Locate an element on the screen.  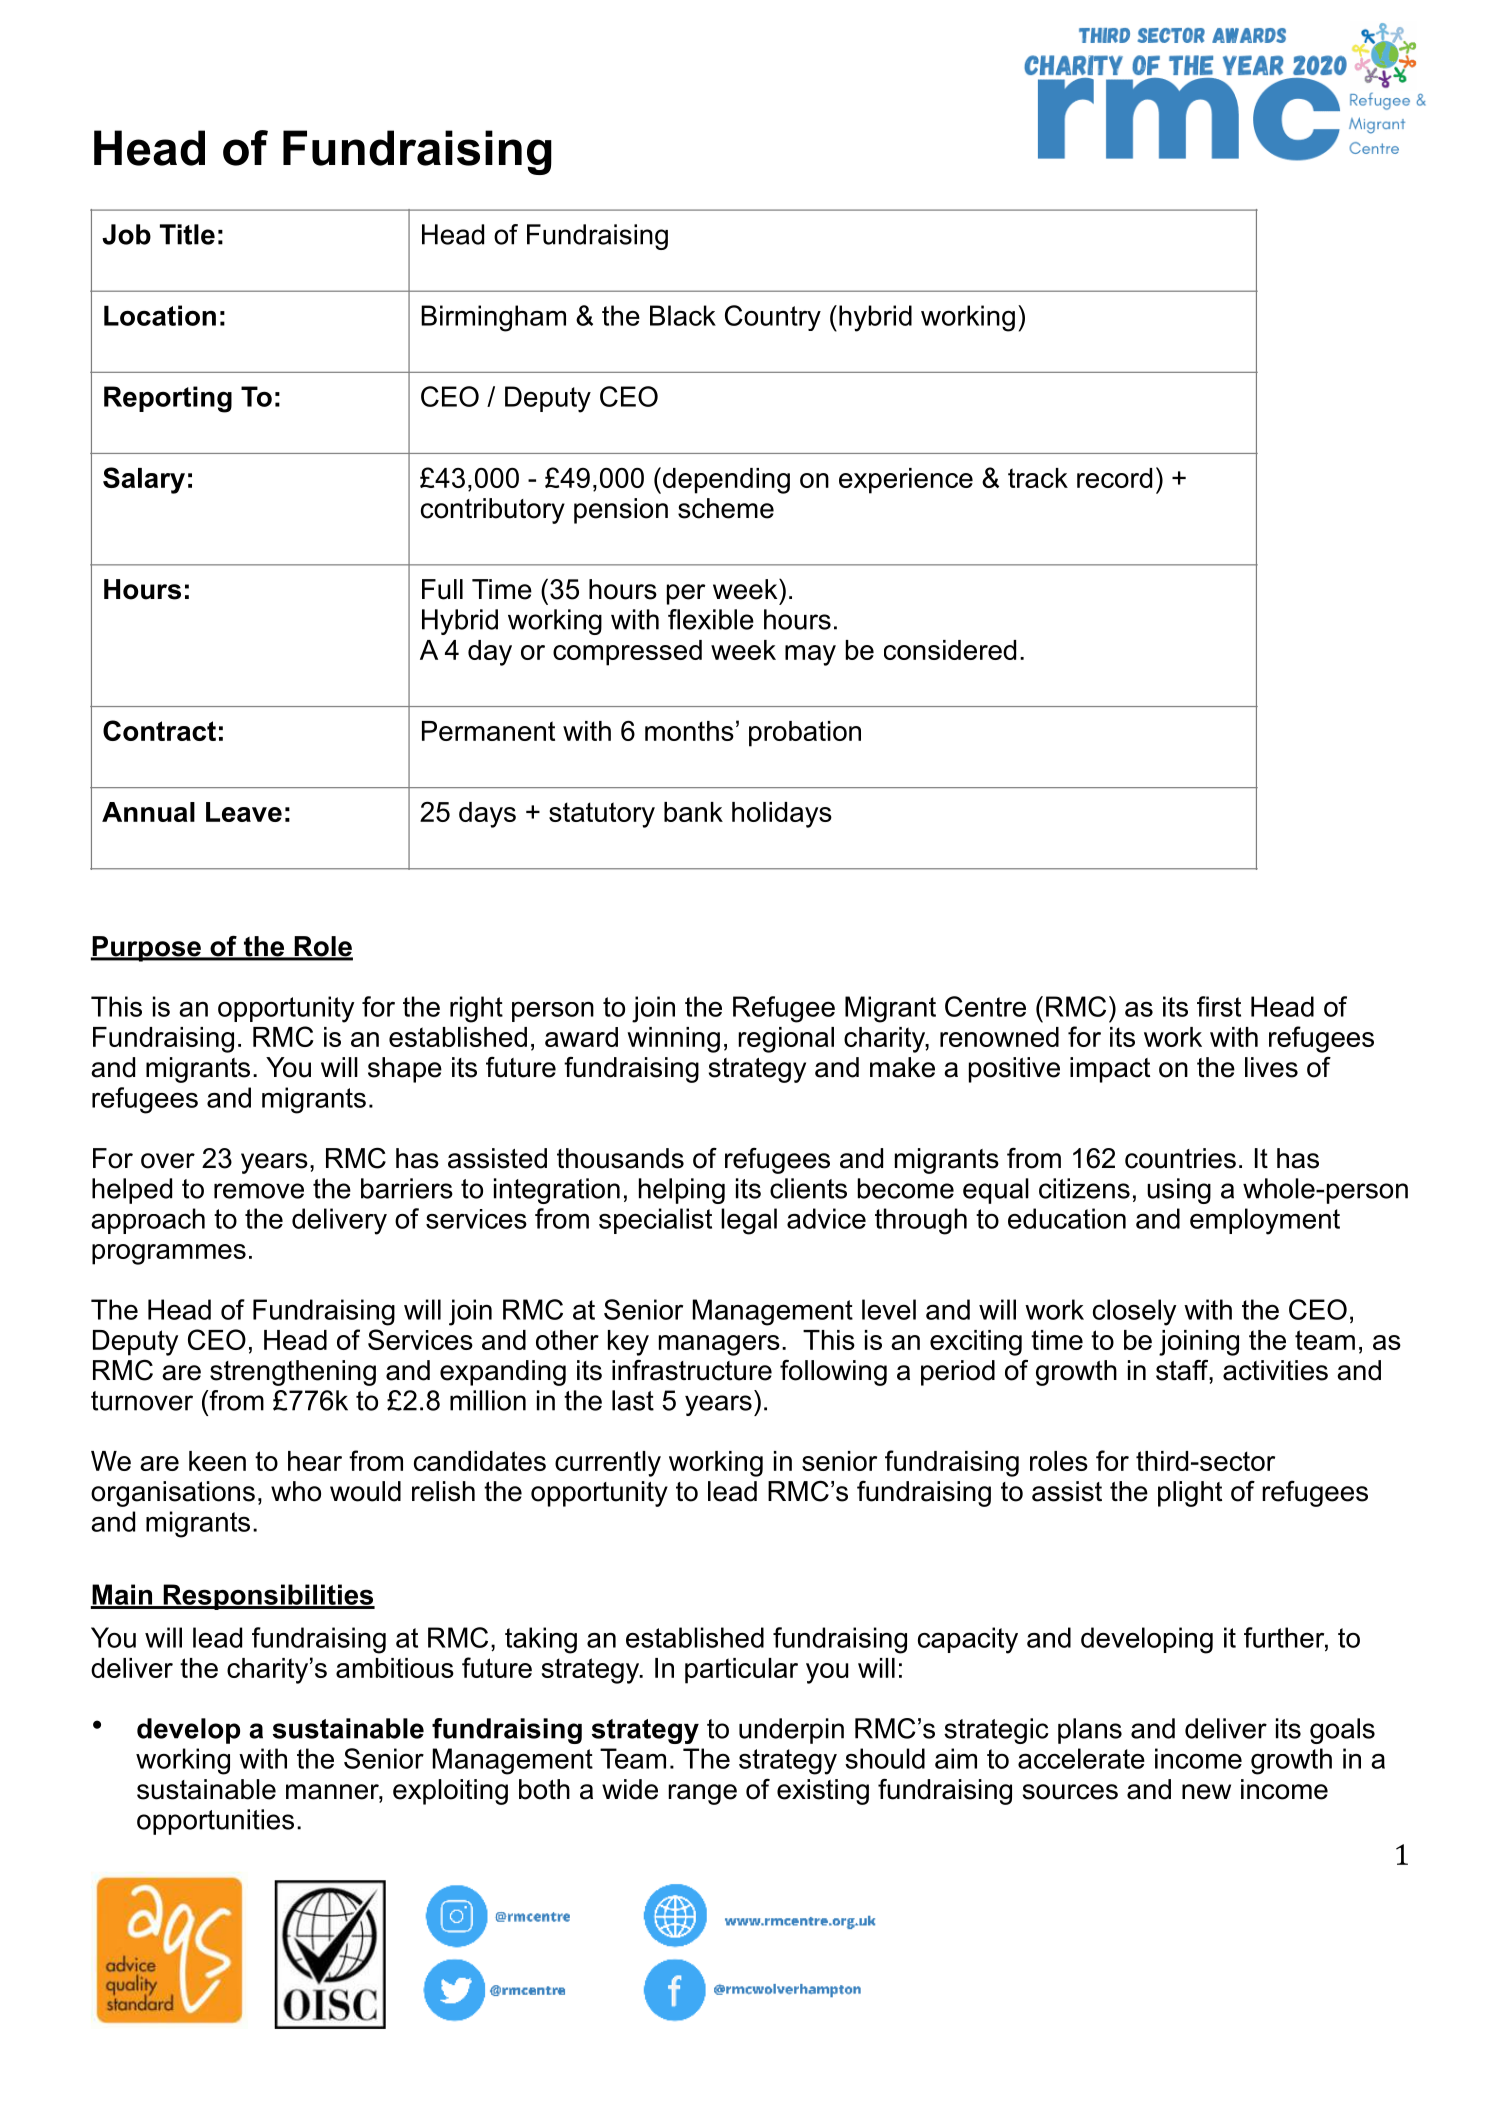
range is located at coordinates (702, 1794).
